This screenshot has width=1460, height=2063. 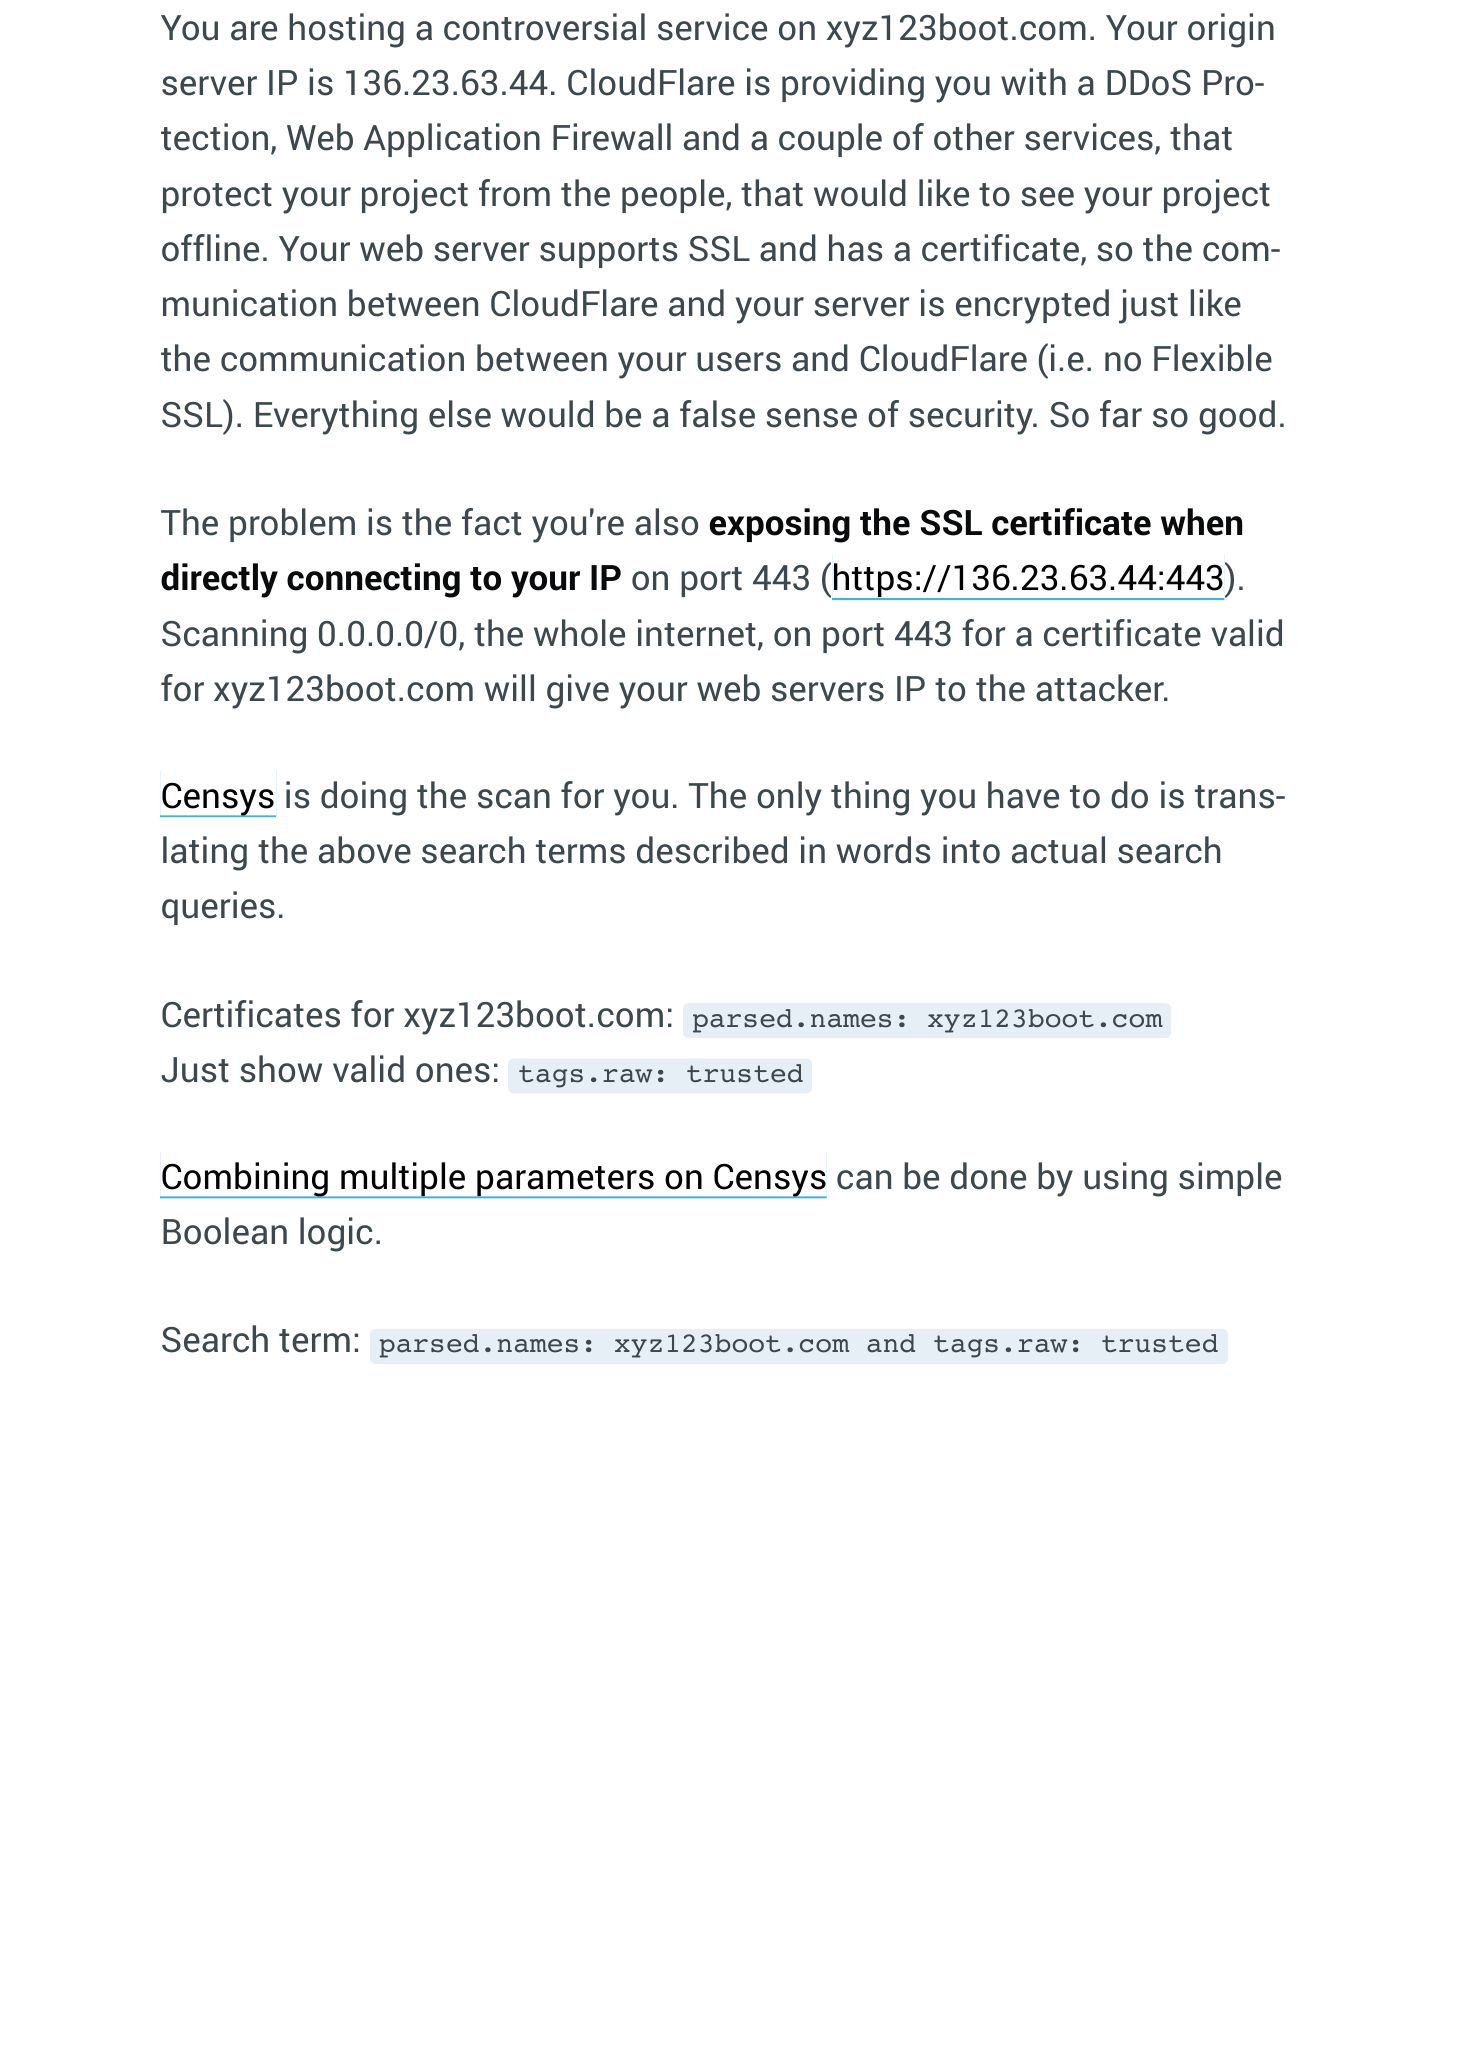 What do you see at coordinates (460, 414) in the screenshot?
I see `else` at bounding box center [460, 414].
